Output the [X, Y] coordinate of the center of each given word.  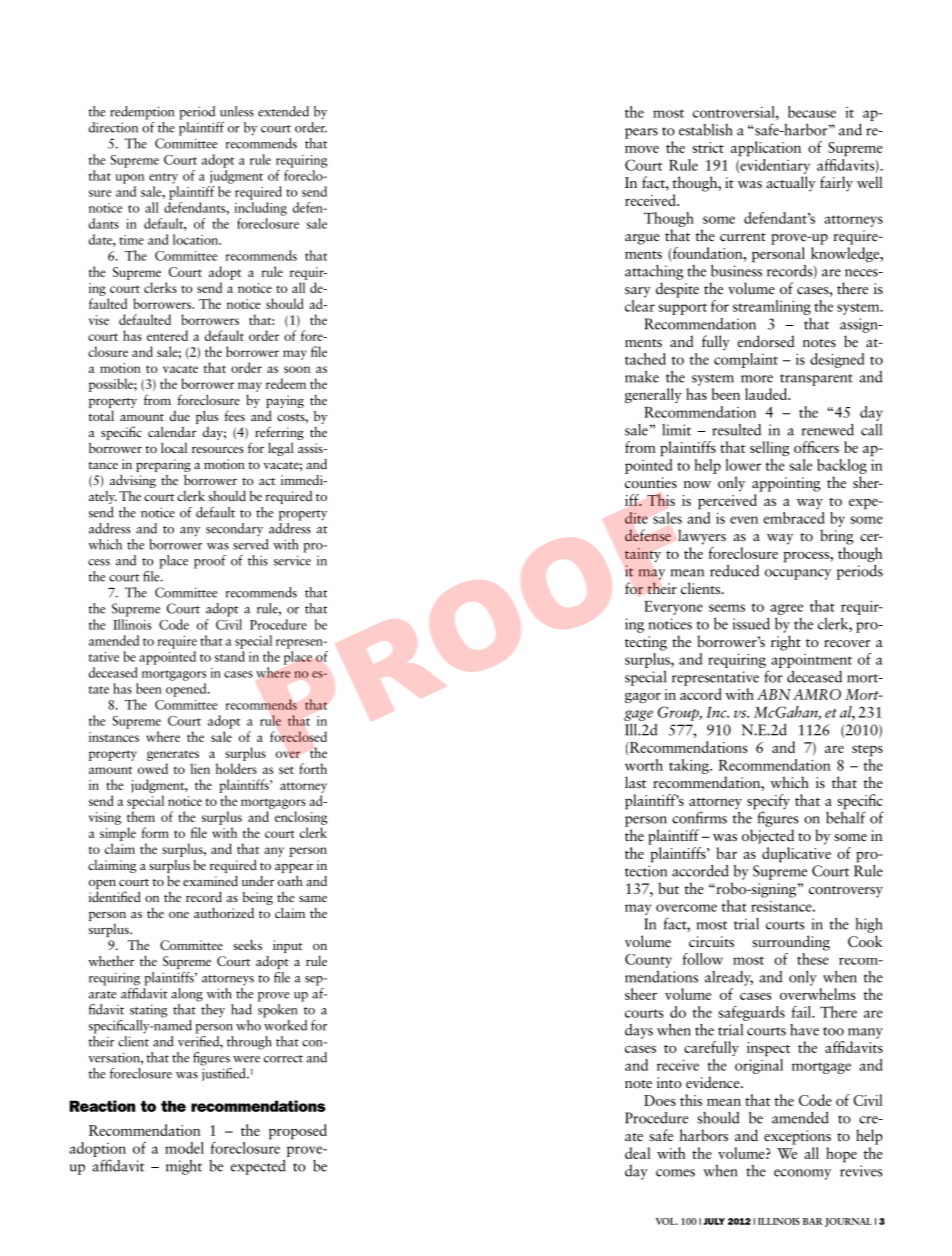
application [766, 149]
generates [173, 756]
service [292, 560]
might [184, 1167]
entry [163, 178]
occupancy [798, 574]
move [642, 149]
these [813, 957]
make [642, 377]
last [636, 782]
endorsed [766, 341]
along [187, 995]
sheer [641, 994]
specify [768, 803]
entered [167, 335]
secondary [234, 529]
